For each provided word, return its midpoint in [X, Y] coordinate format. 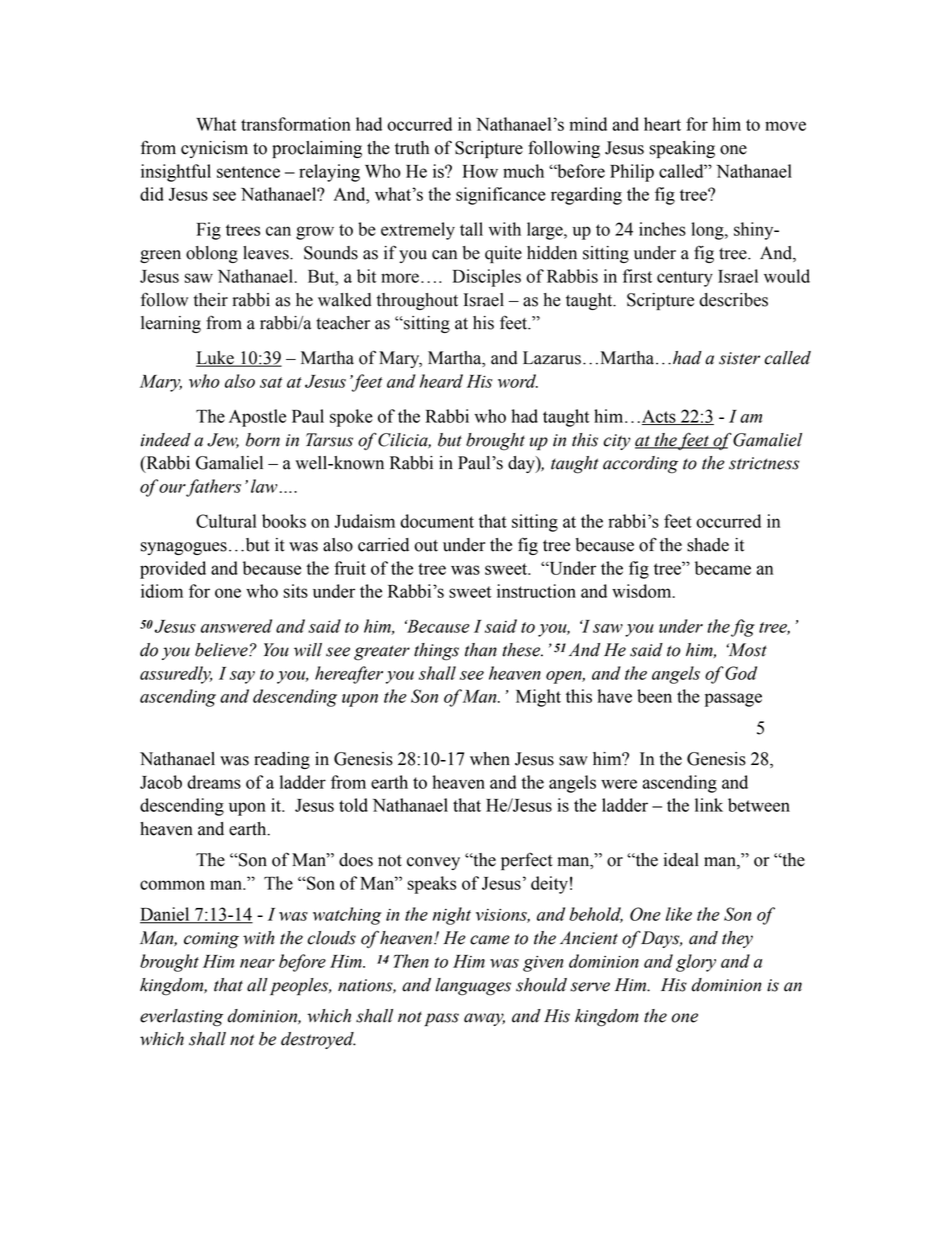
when [490, 759]
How [480, 171]
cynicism [214, 149]
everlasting [181, 1018]
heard [441, 381]
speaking [682, 149]
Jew [223, 440]
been [654, 696]
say [242, 677]
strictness [764, 463]
